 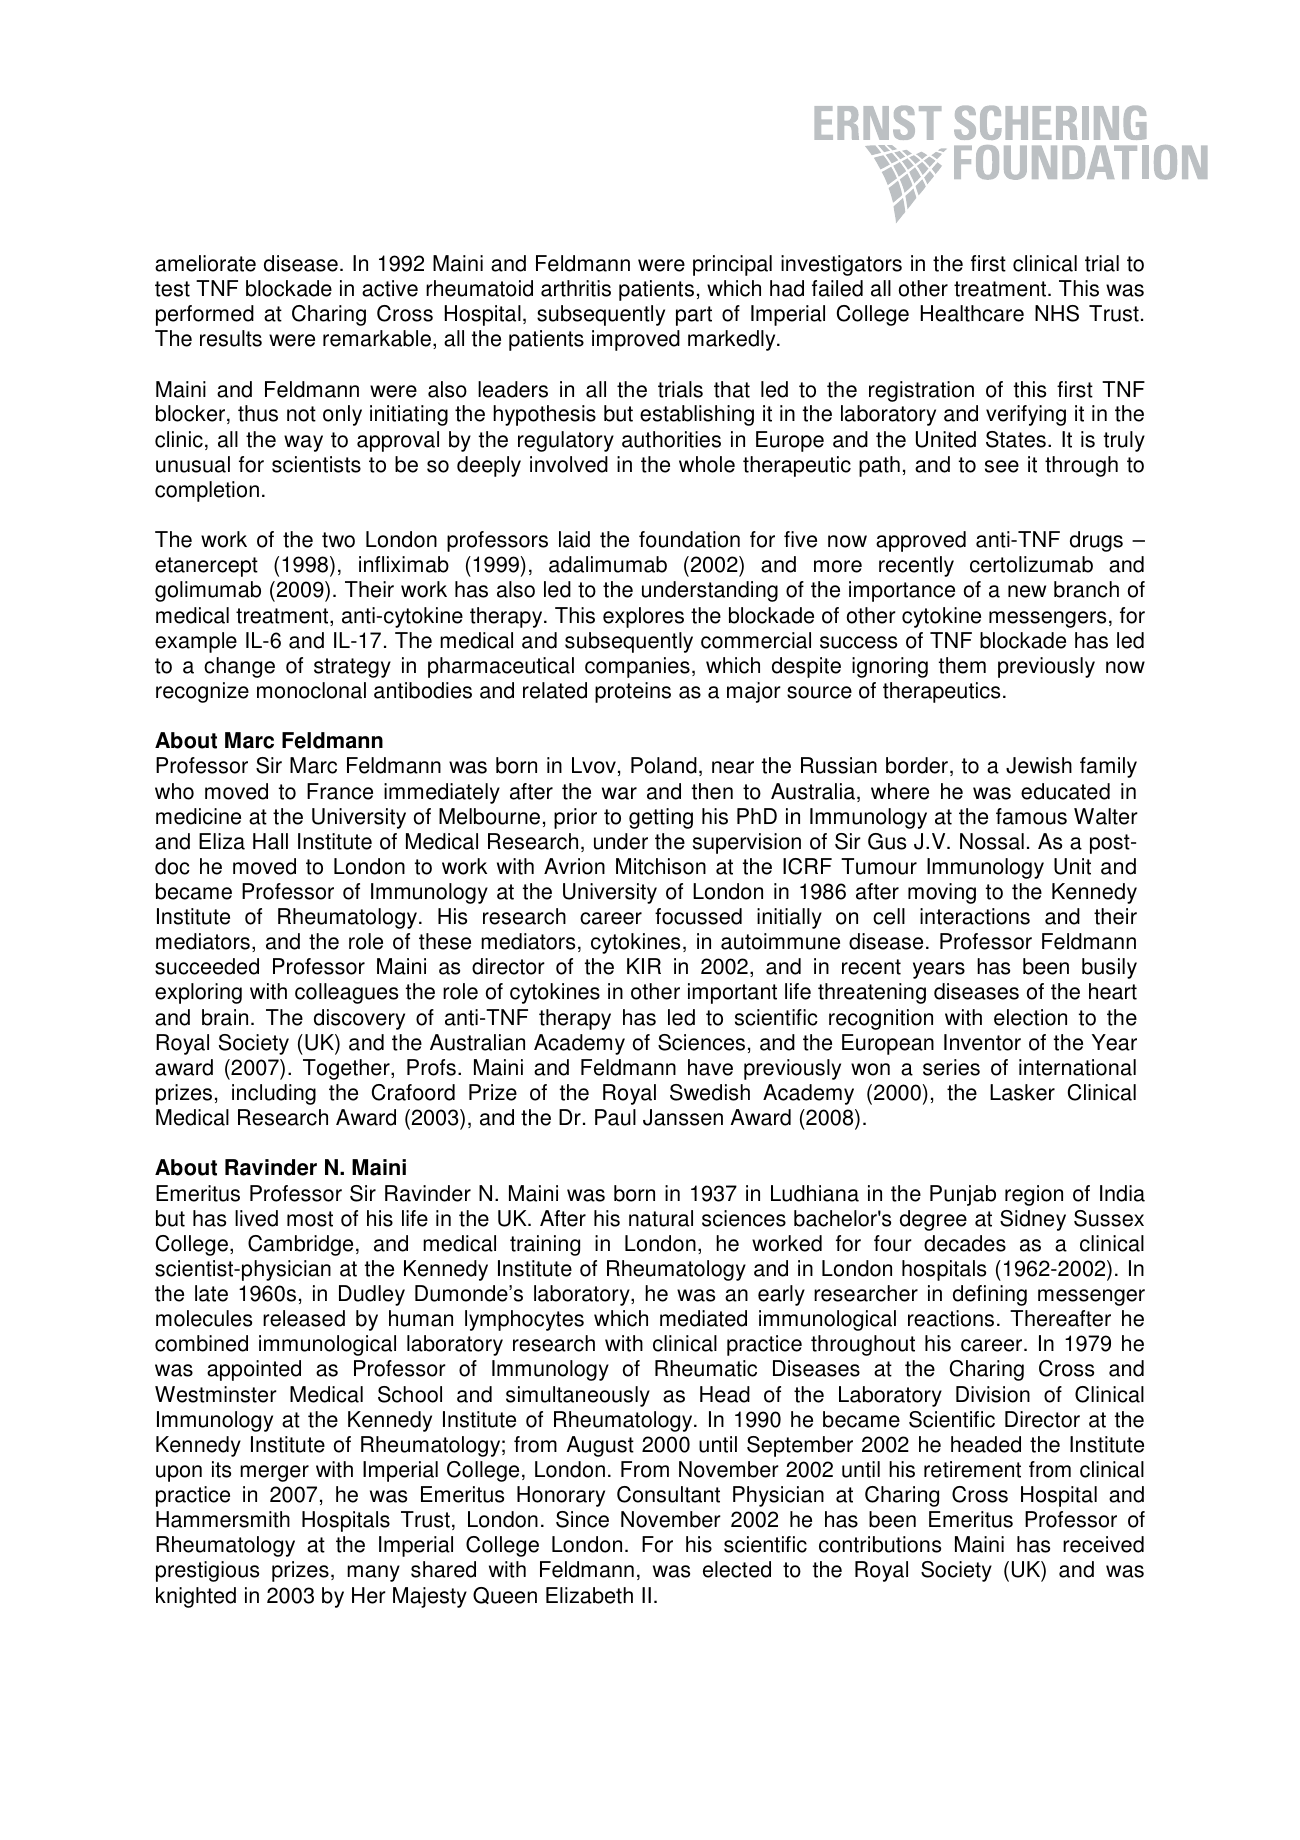 What do you see at coordinates (1033, 1220) in the screenshot?
I see `Sidney` at bounding box center [1033, 1220].
